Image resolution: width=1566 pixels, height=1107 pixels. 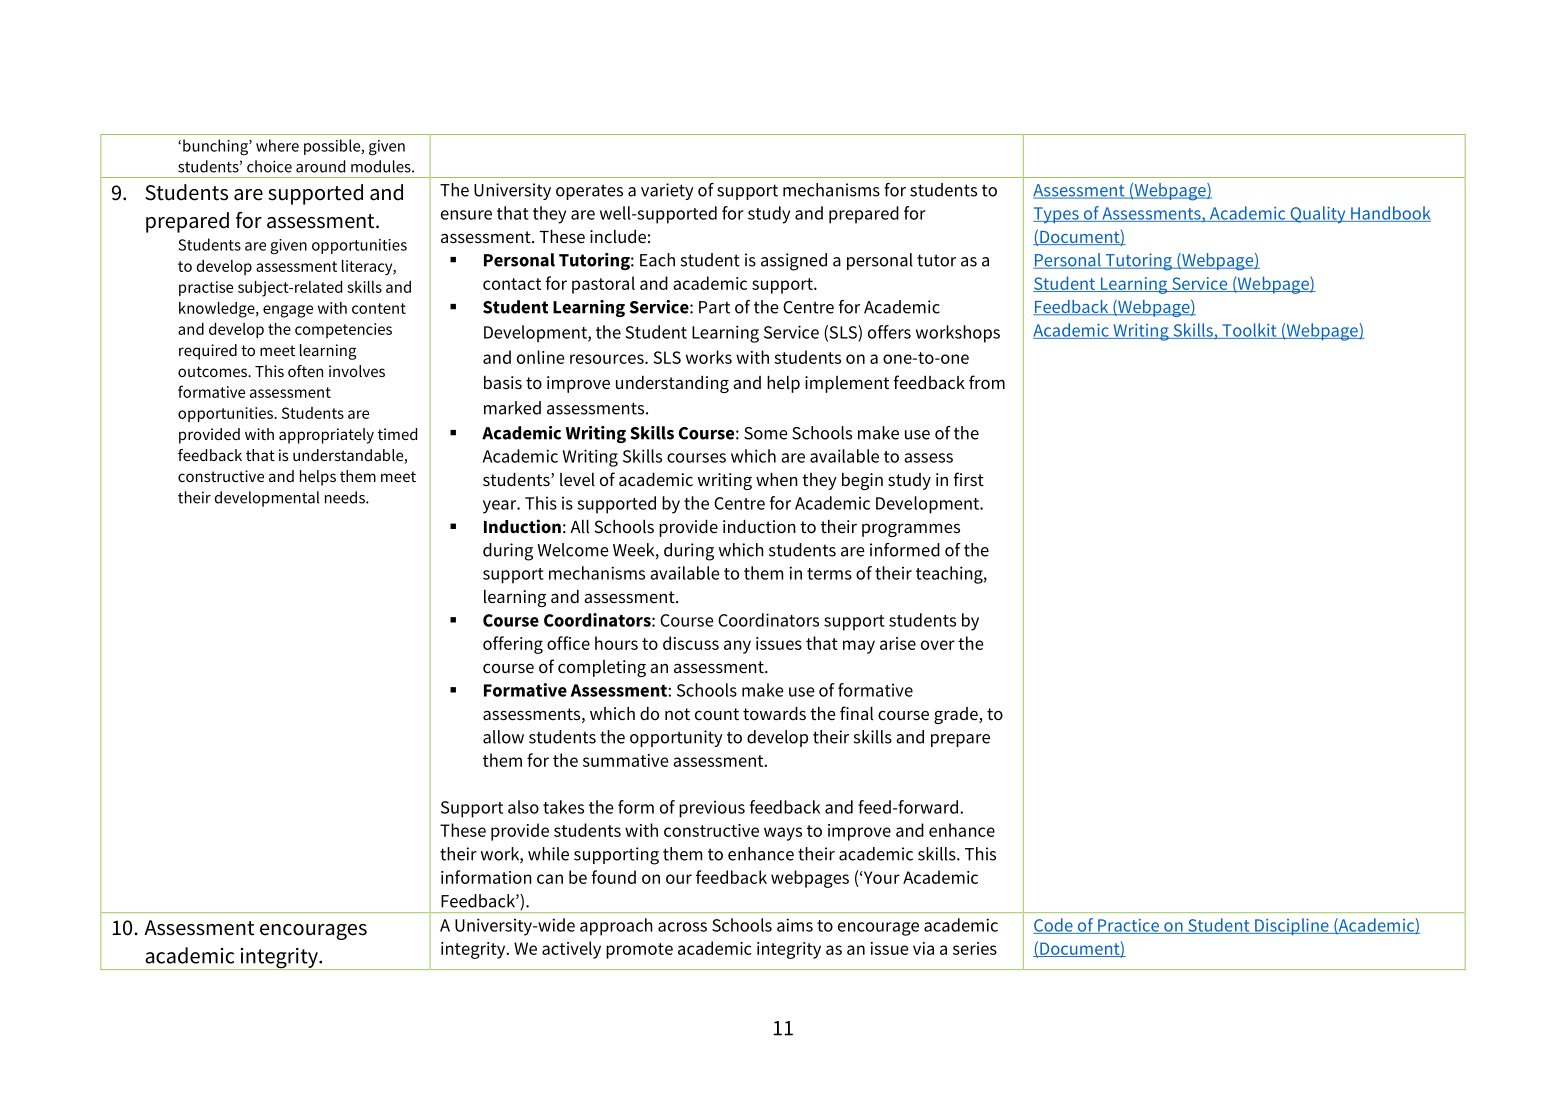 I want to click on appropriately, so click(x=326, y=436).
